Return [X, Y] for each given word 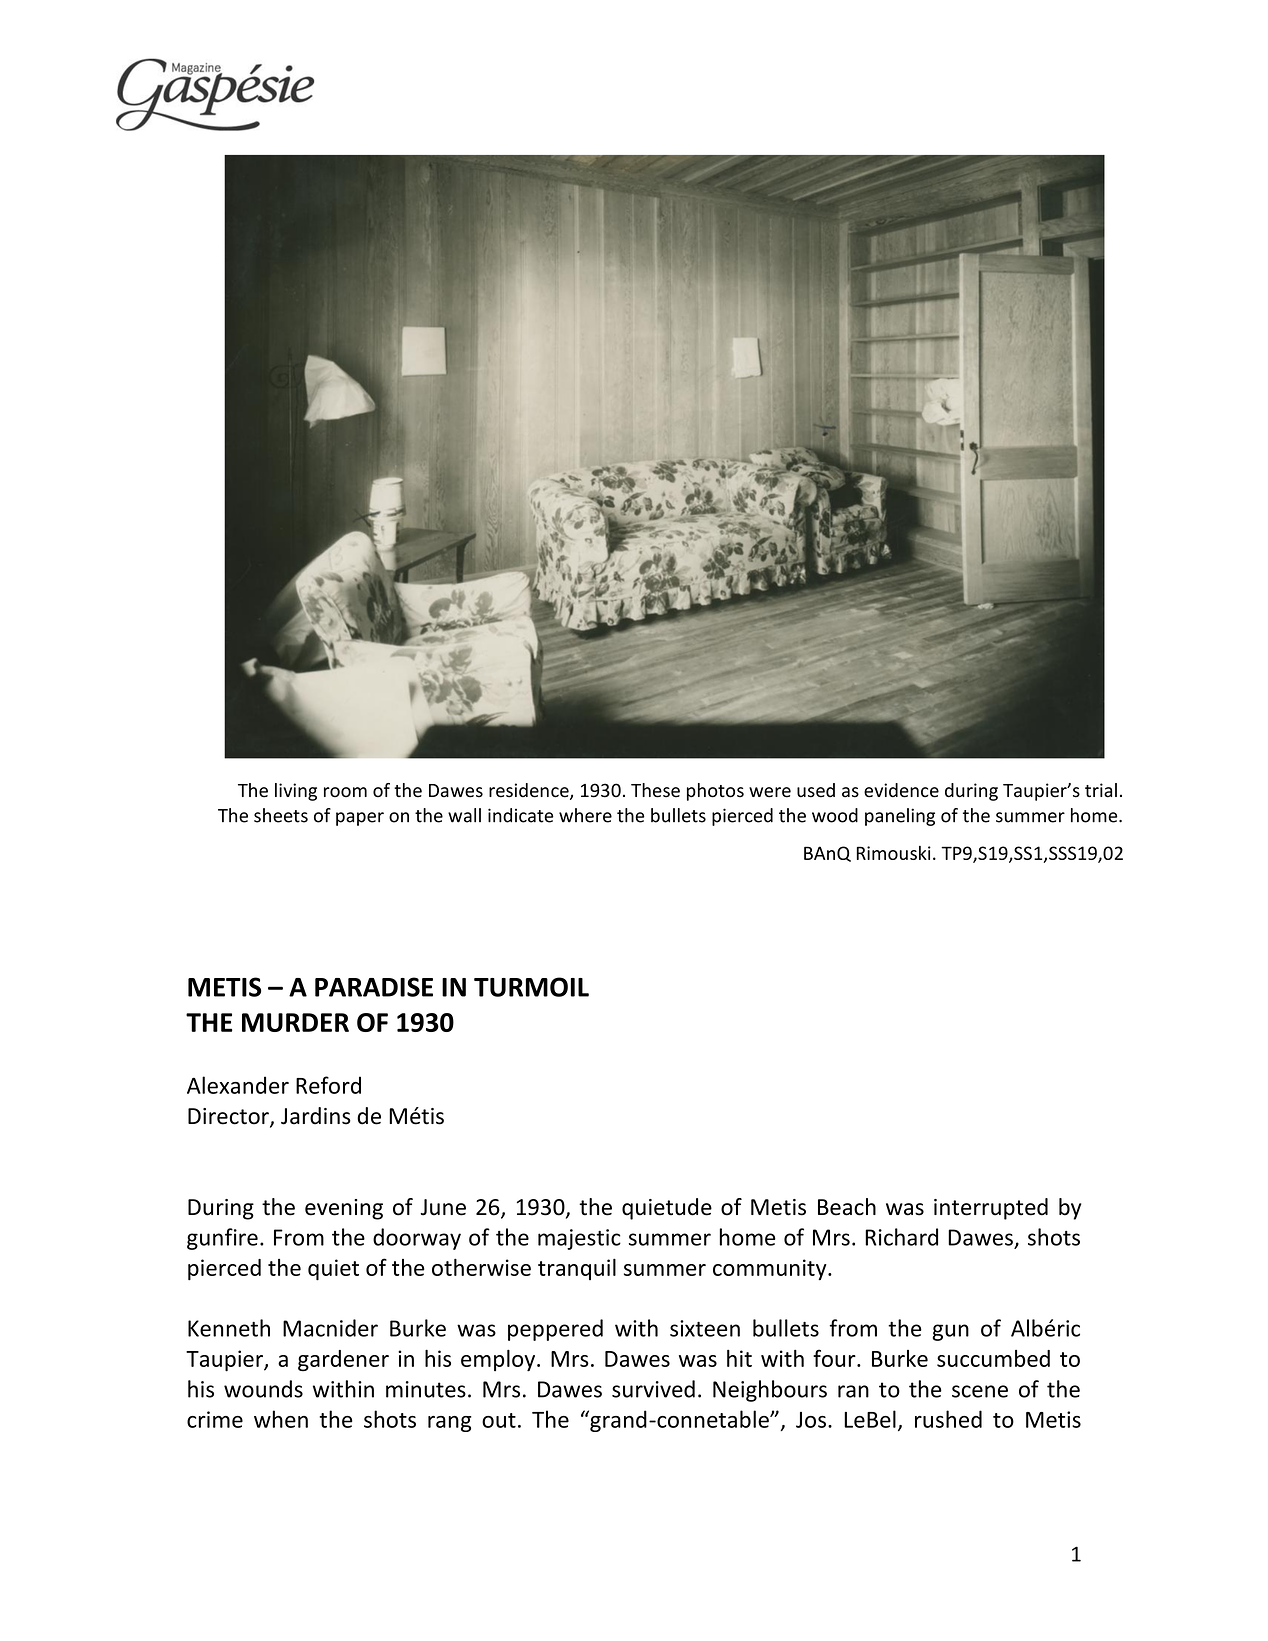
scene [980, 1391]
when [281, 1419]
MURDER [295, 1022]
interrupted [991, 1209]
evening [344, 1209]
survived [653, 1389]
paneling [900, 817]
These [655, 790]
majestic [579, 1239]
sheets [281, 815]
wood [835, 815]
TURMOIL [531, 987]
